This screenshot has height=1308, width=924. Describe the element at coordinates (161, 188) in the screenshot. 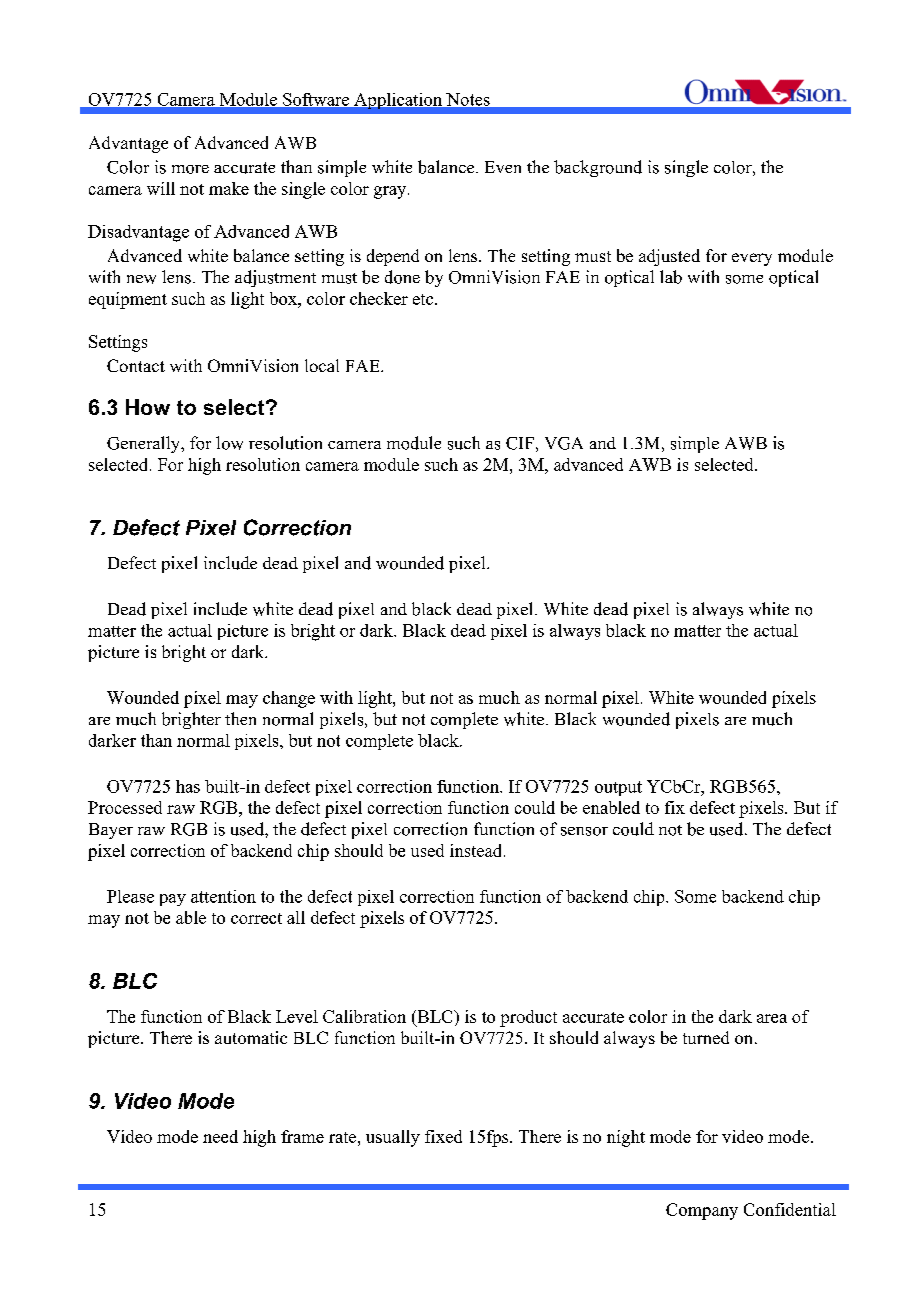

I see `will` at that location.
